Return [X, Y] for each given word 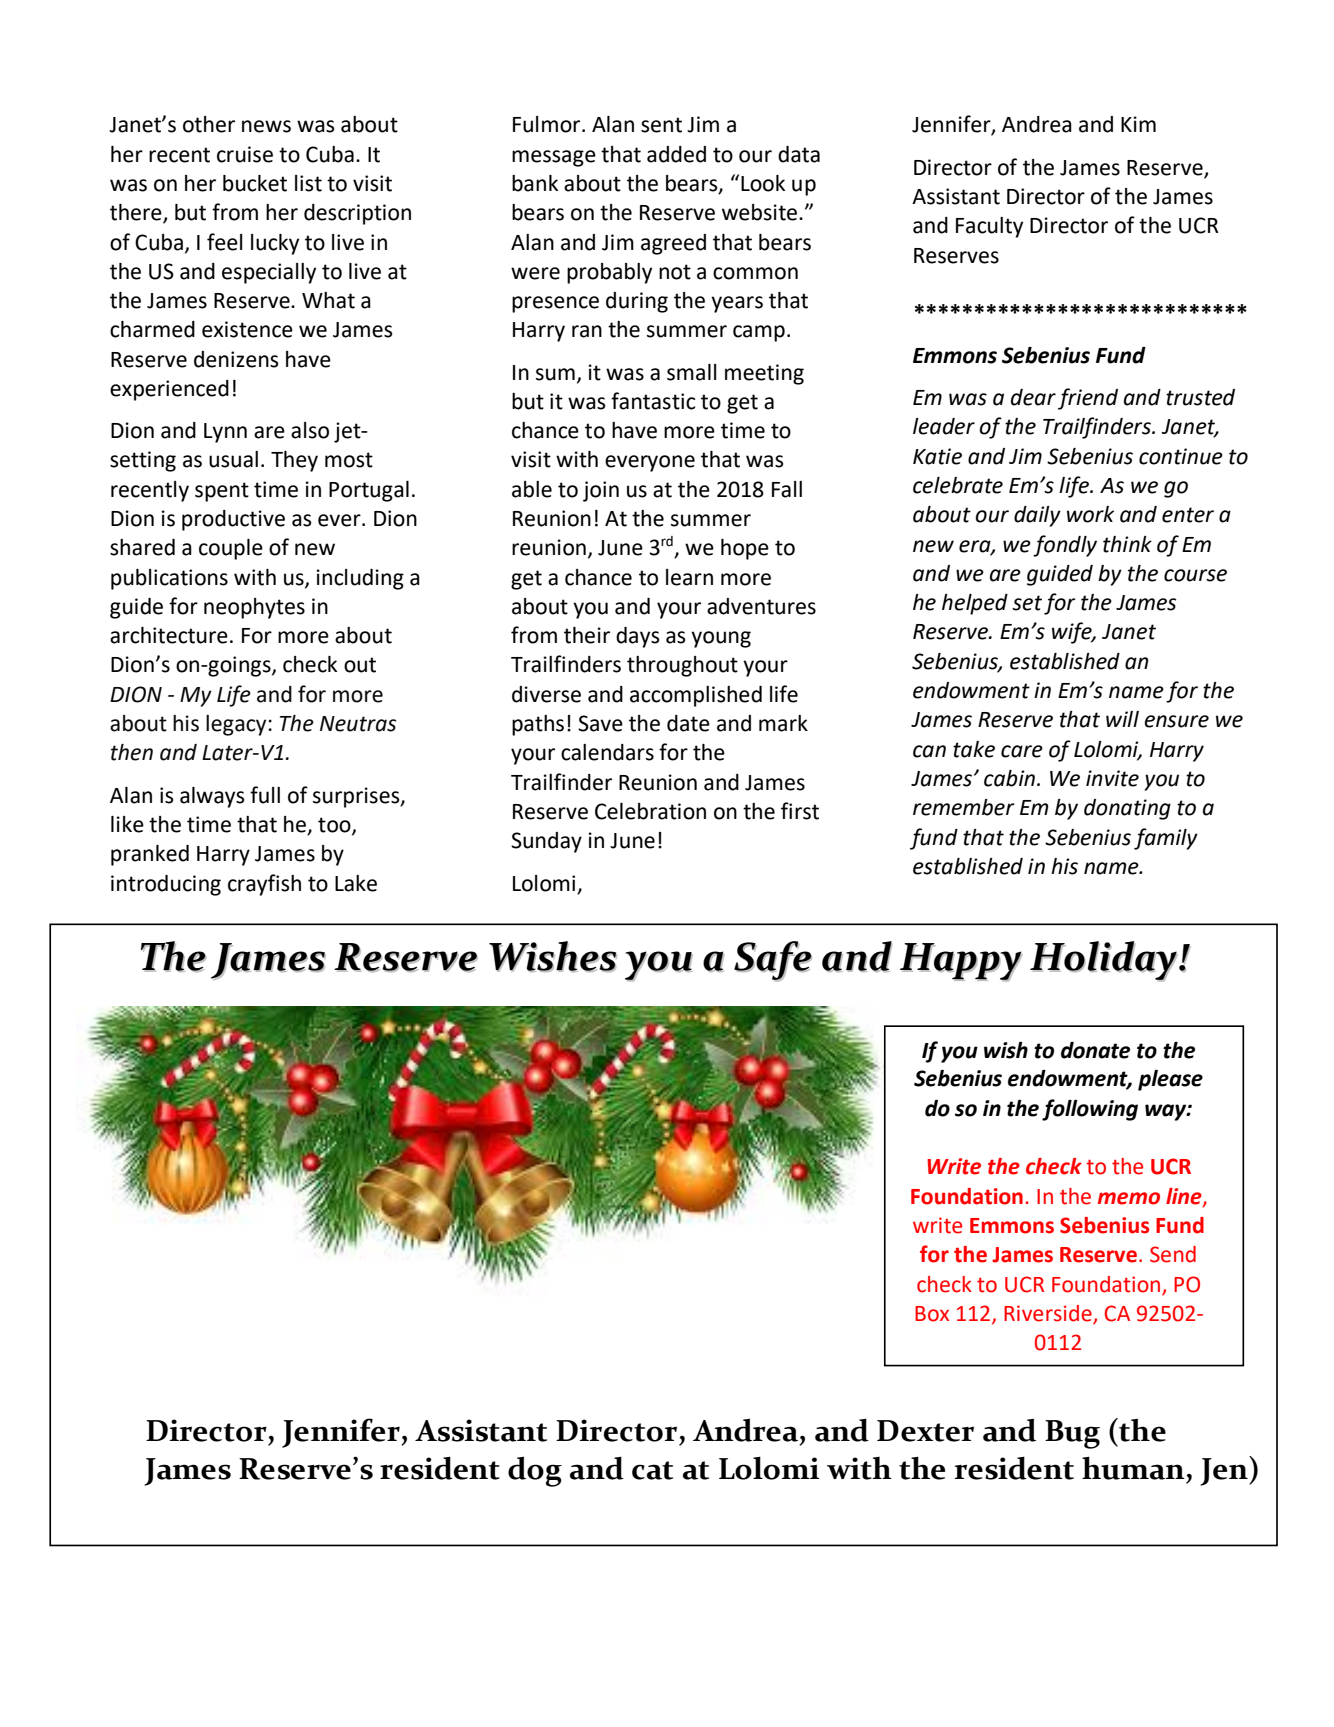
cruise [245, 154]
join [601, 491]
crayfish [264, 885]
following [1090, 1110]
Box [932, 1314]
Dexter [925, 1431]
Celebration [650, 811]
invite [1112, 778]
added [676, 154]
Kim [1138, 124]
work [1090, 514]
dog [535, 1471]
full [265, 795]
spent [222, 492]
